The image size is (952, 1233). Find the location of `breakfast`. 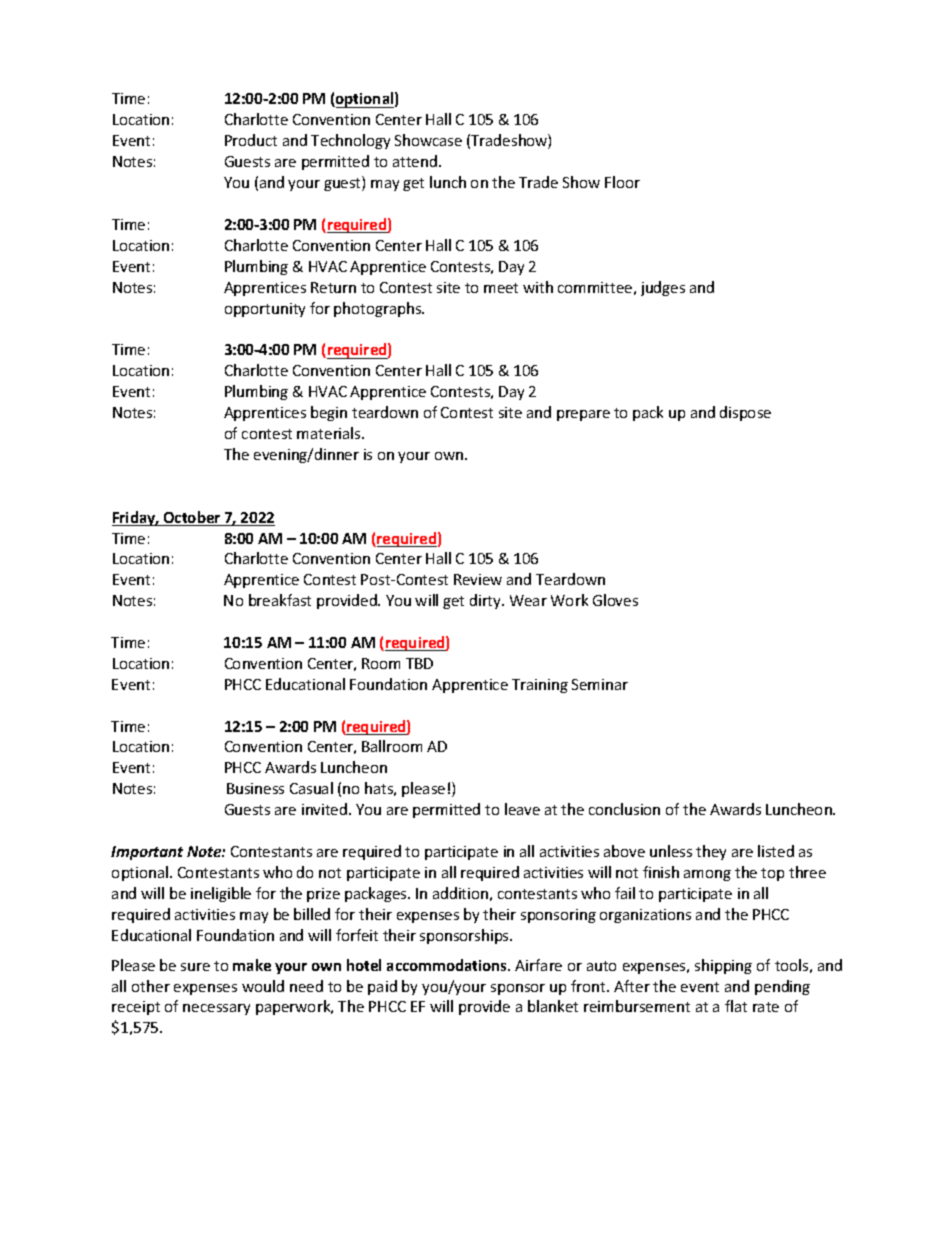

breakfast is located at coordinates (280, 600).
